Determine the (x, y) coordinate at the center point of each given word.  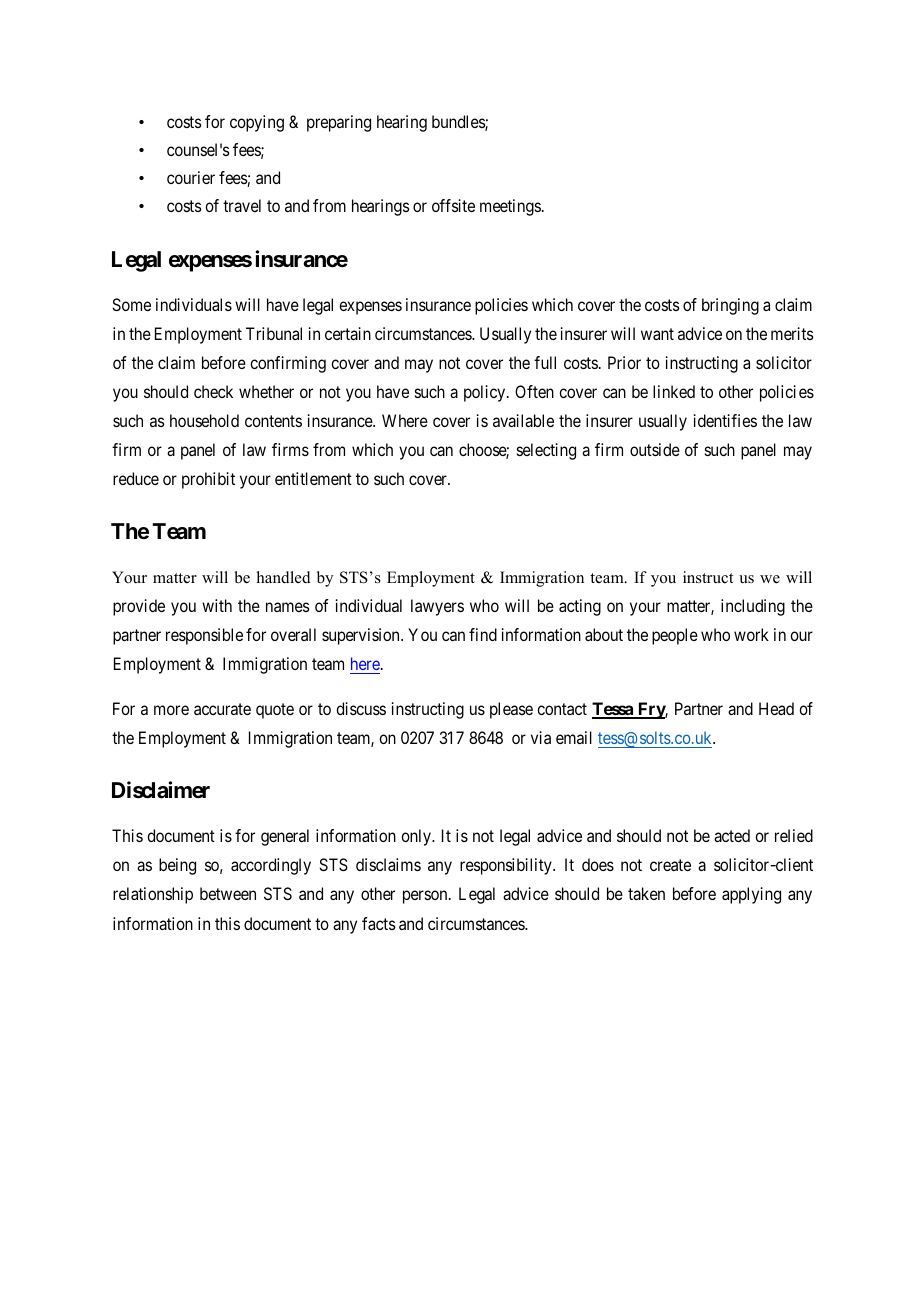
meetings (510, 207)
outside (655, 449)
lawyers (437, 607)
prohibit (208, 480)
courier (191, 177)
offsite (453, 205)
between (228, 893)
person (426, 897)
